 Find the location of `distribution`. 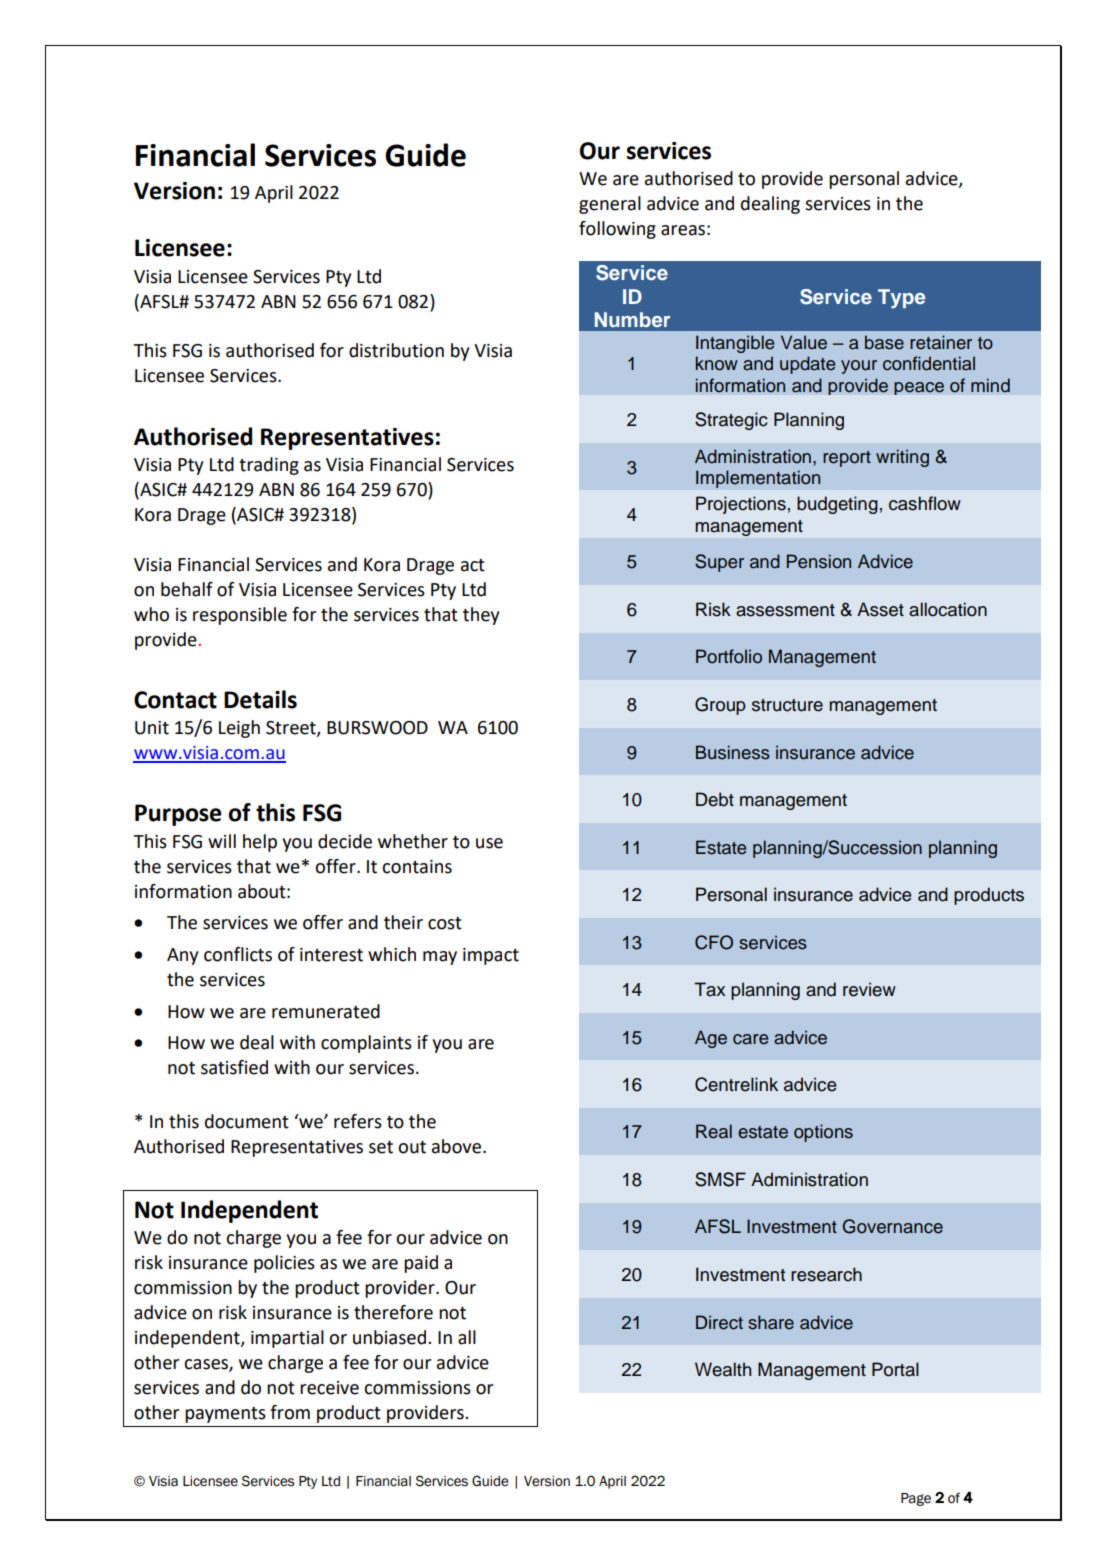

distribution is located at coordinates (396, 350).
